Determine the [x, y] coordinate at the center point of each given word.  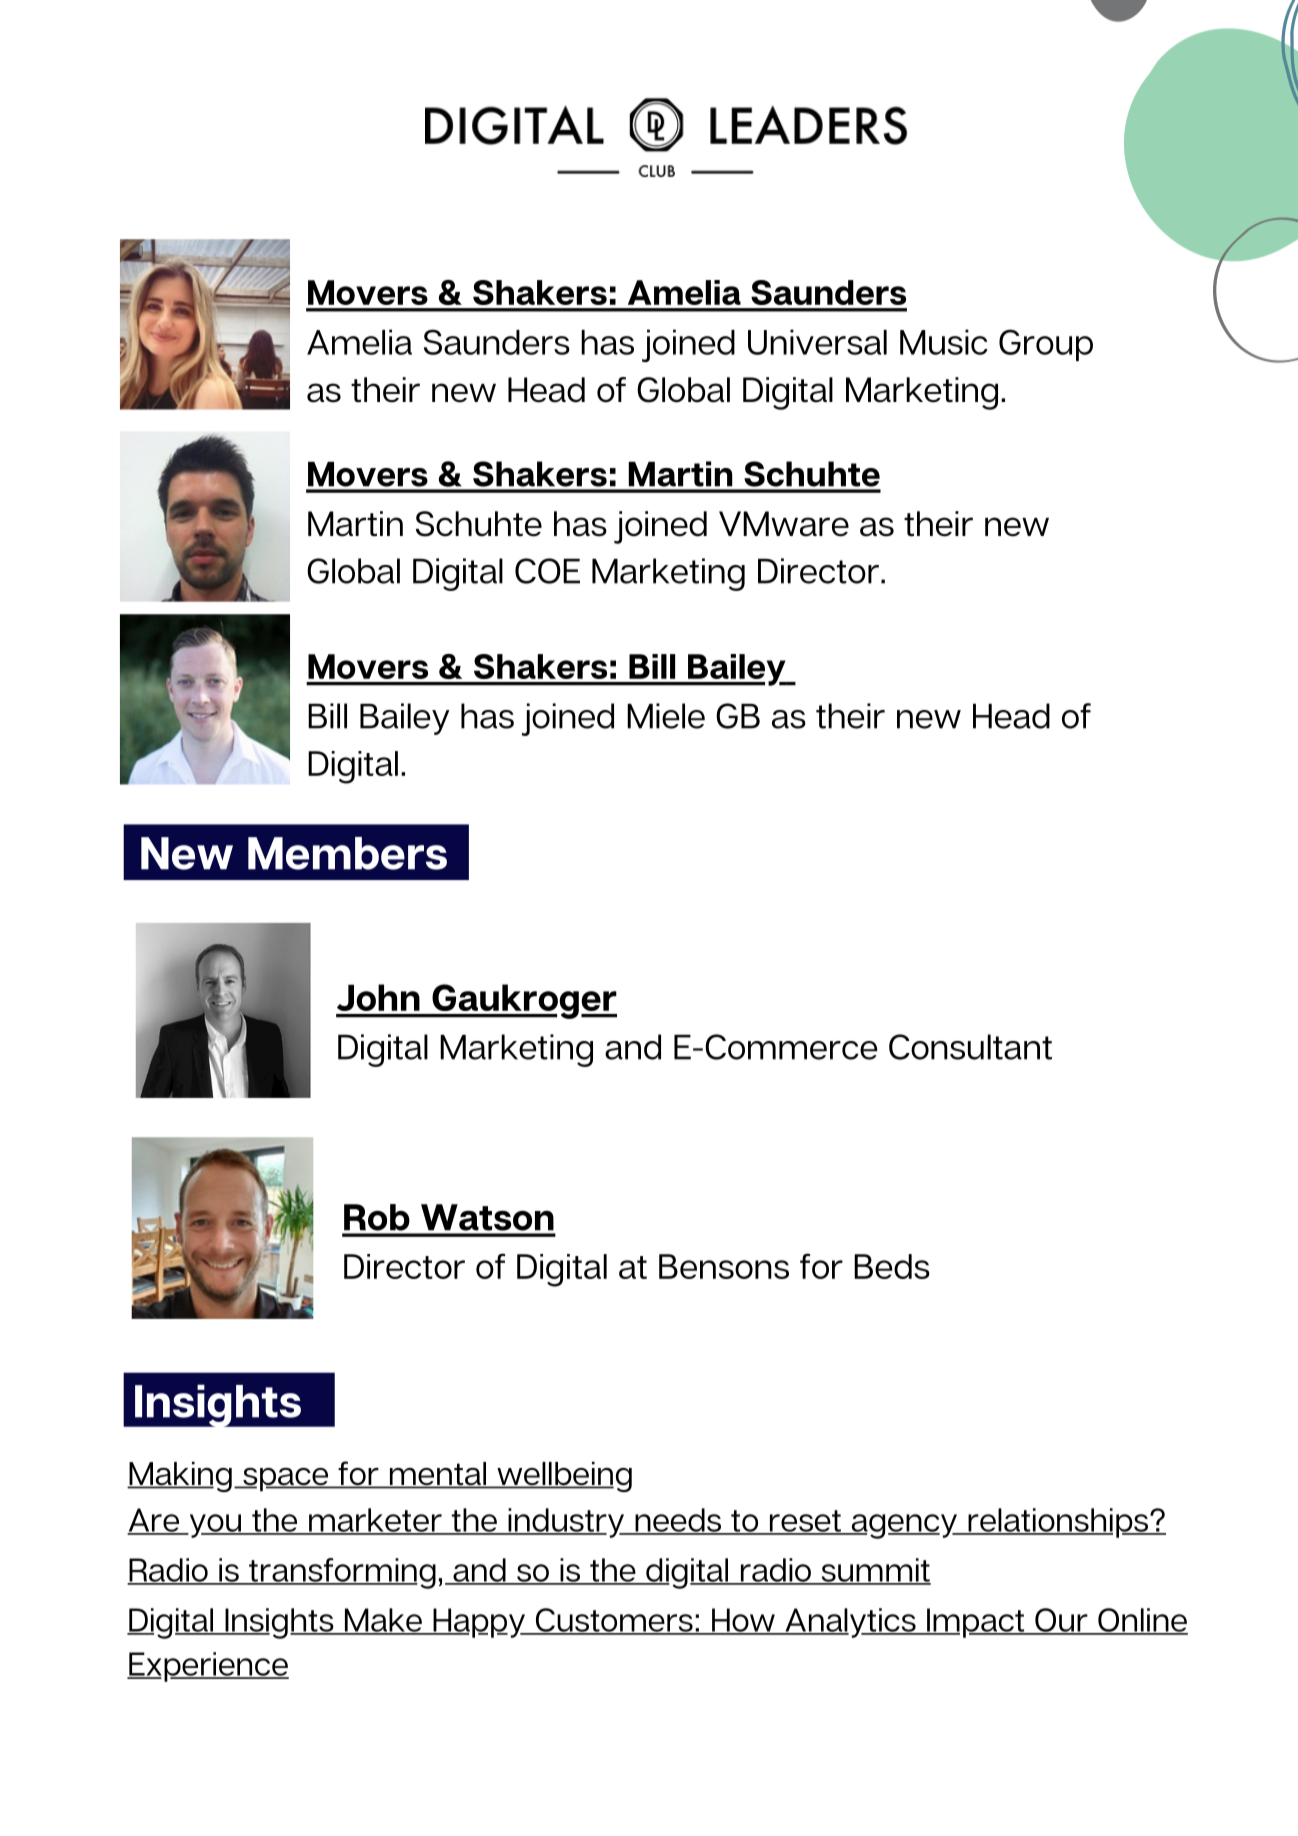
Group [1046, 345]
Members [347, 853]
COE [547, 571]
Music [944, 342]
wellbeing [563, 1477]
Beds [892, 1266]
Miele [666, 716]
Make [383, 1621]
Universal [817, 342]
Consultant [970, 1047]
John [378, 997]
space [286, 1480]
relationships [1058, 1523]
